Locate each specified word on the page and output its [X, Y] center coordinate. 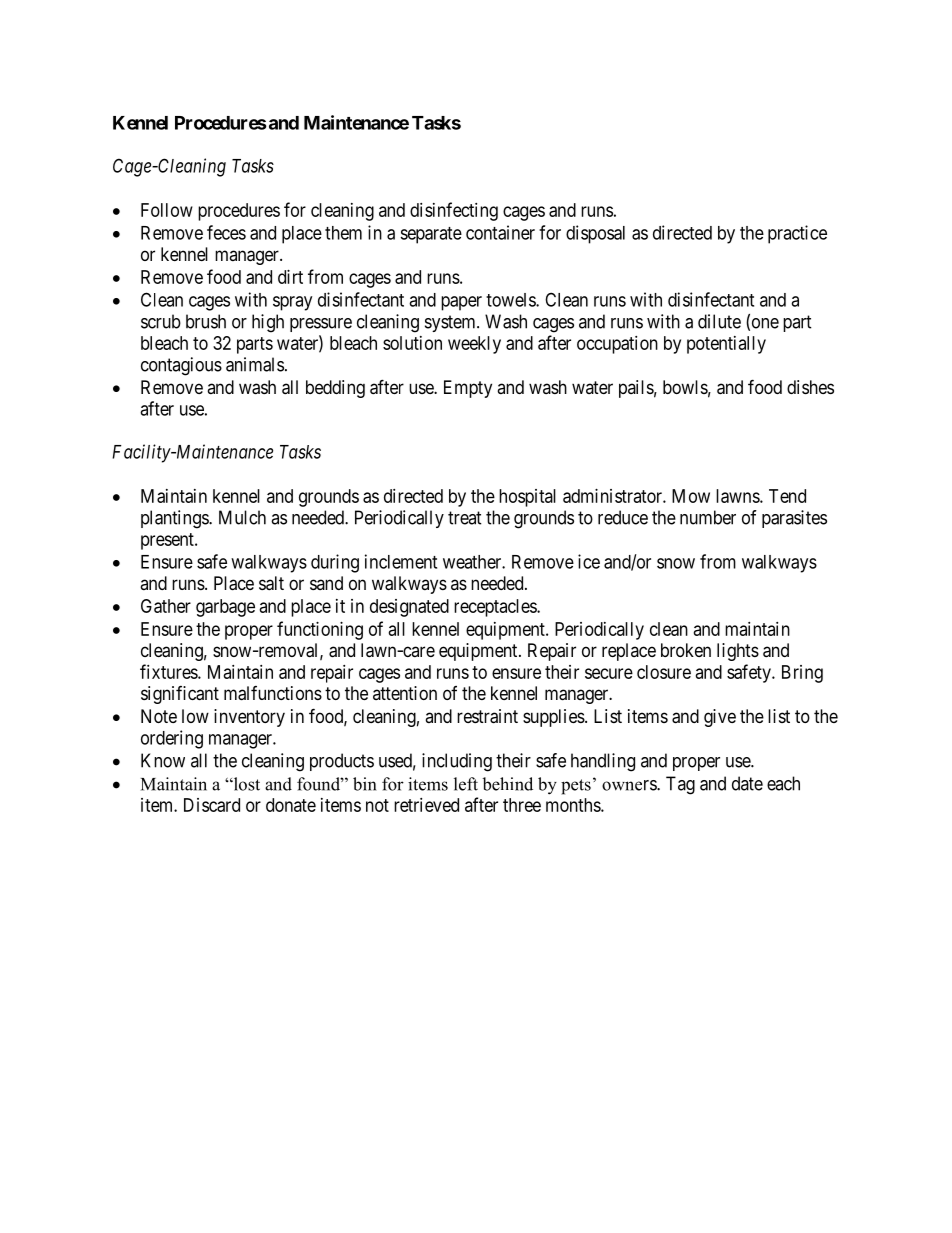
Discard [212, 805]
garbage [225, 608]
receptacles [496, 608]
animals [255, 364]
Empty [468, 389]
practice [797, 234]
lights [738, 652]
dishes [810, 387]
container [500, 232]
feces [226, 232]
